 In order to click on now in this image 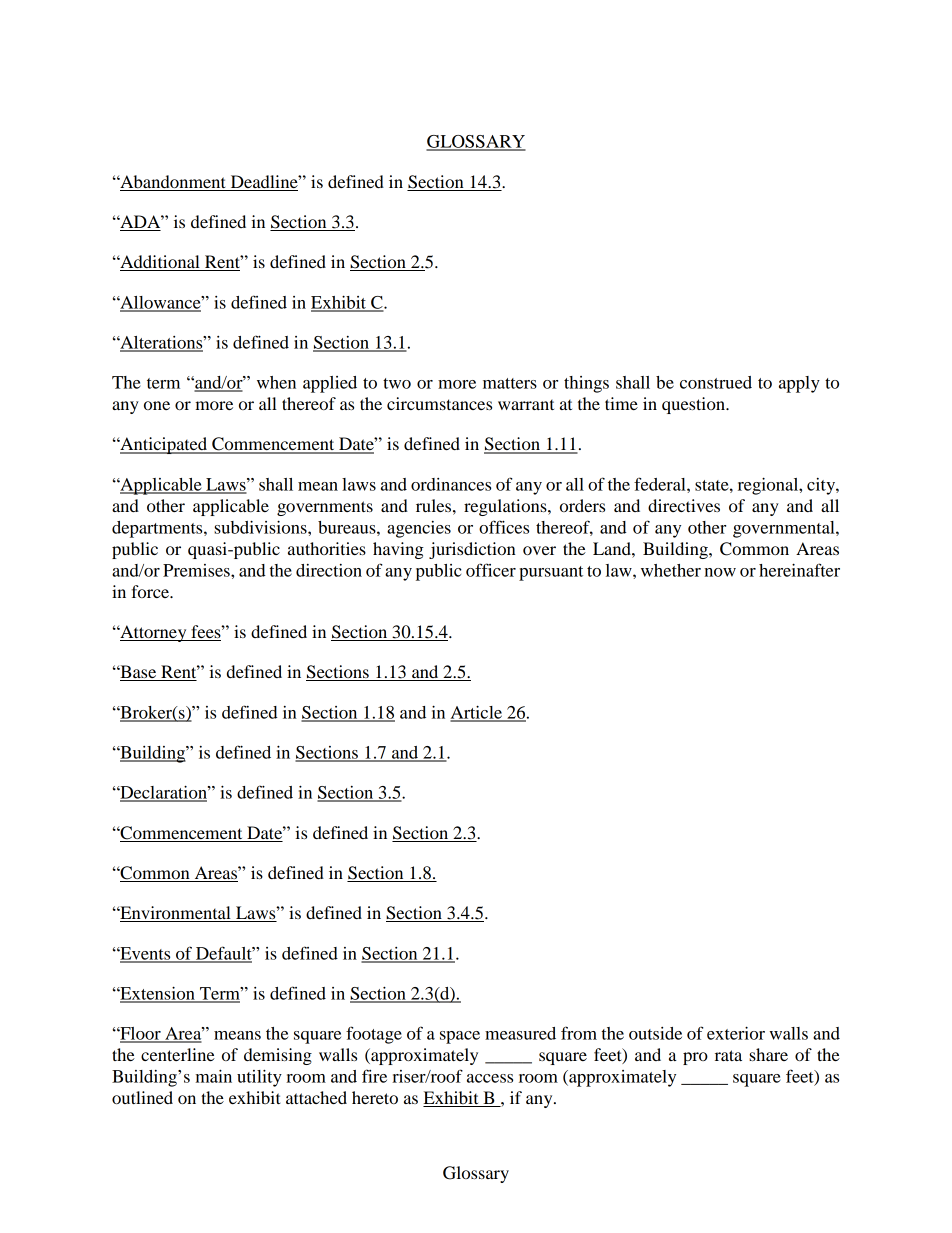, I will do `click(720, 572)`.
